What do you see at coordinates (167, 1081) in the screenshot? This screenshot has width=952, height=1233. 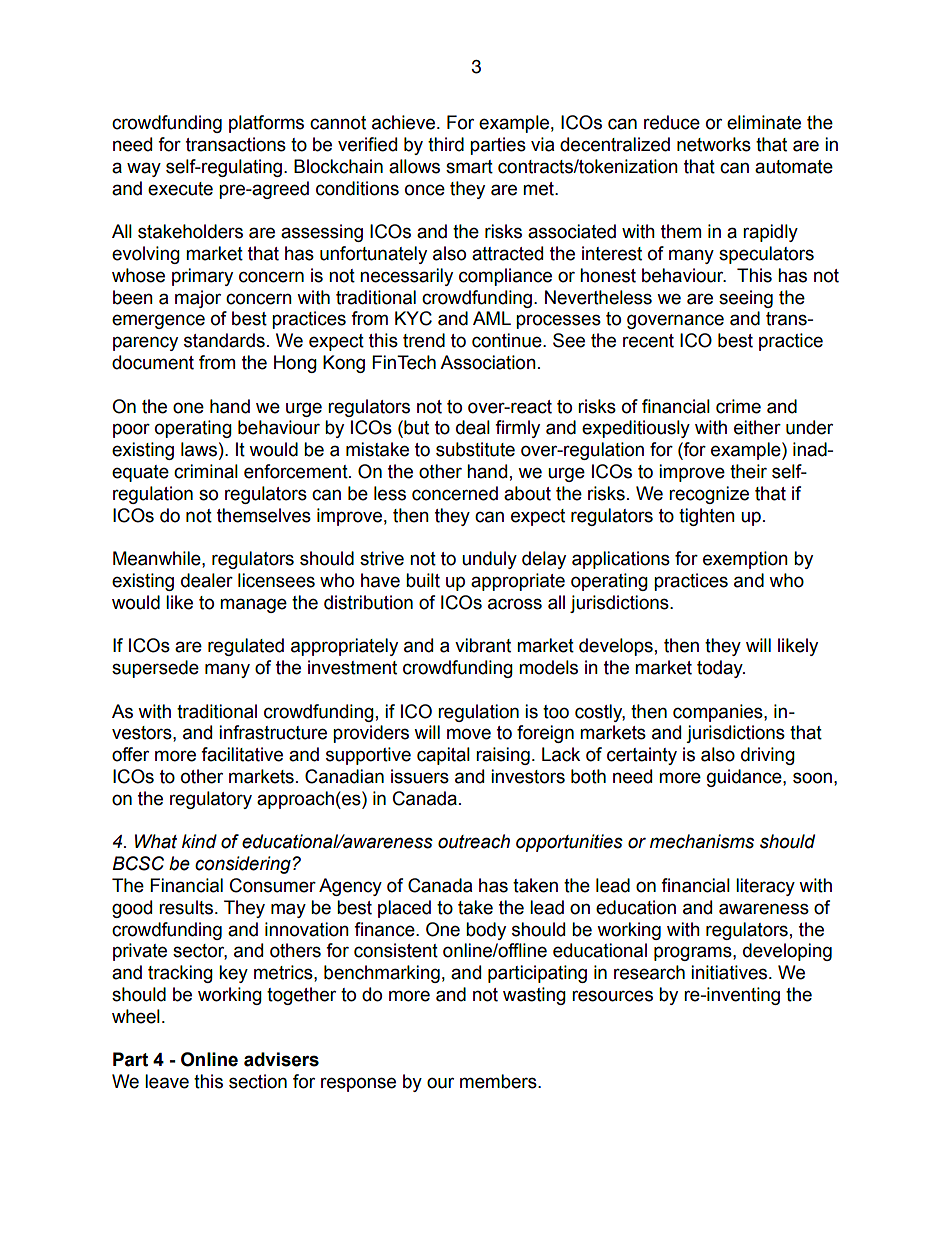 I see `leave` at bounding box center [167, 1081].
